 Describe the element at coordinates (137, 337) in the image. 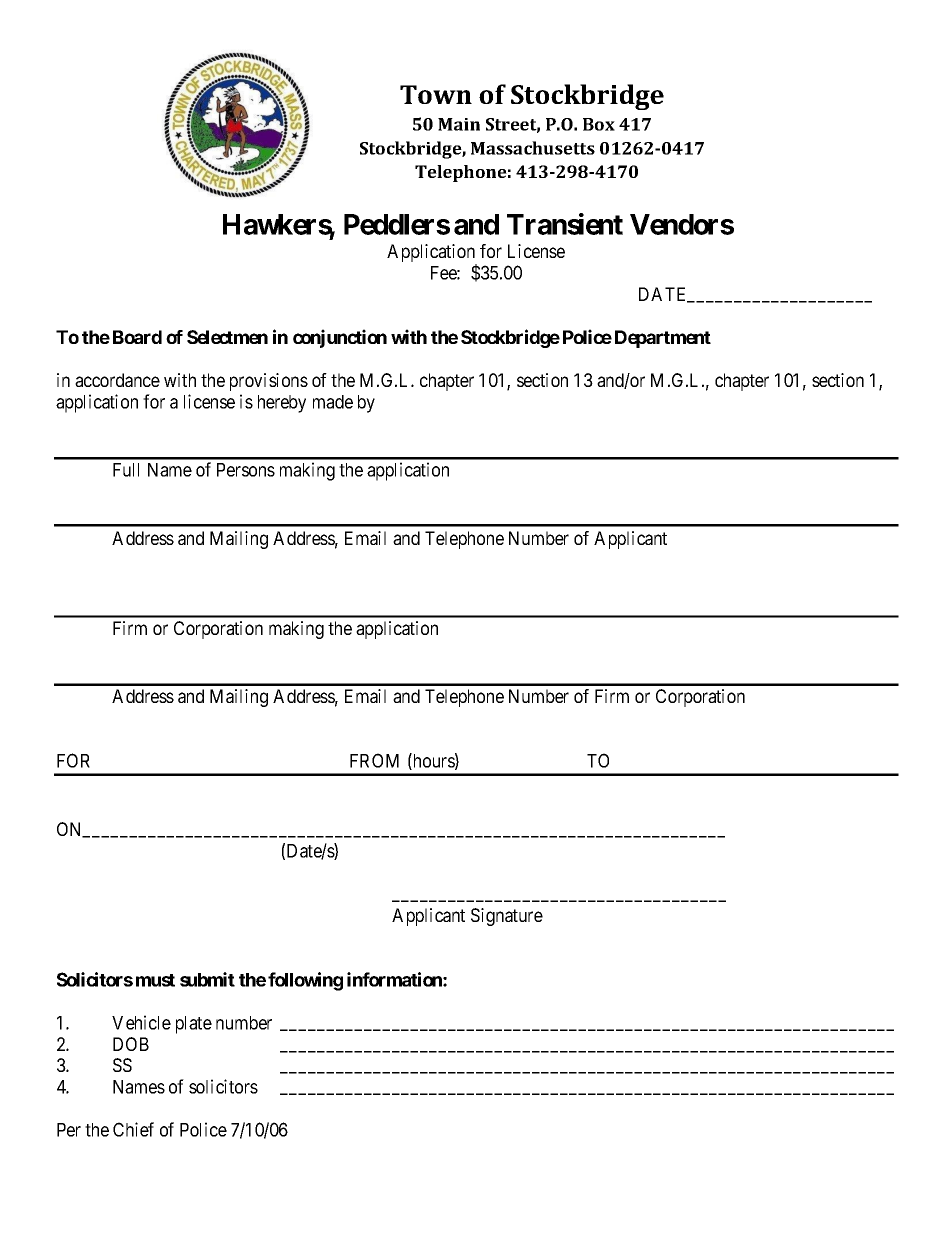

I see `Board` at that location.
